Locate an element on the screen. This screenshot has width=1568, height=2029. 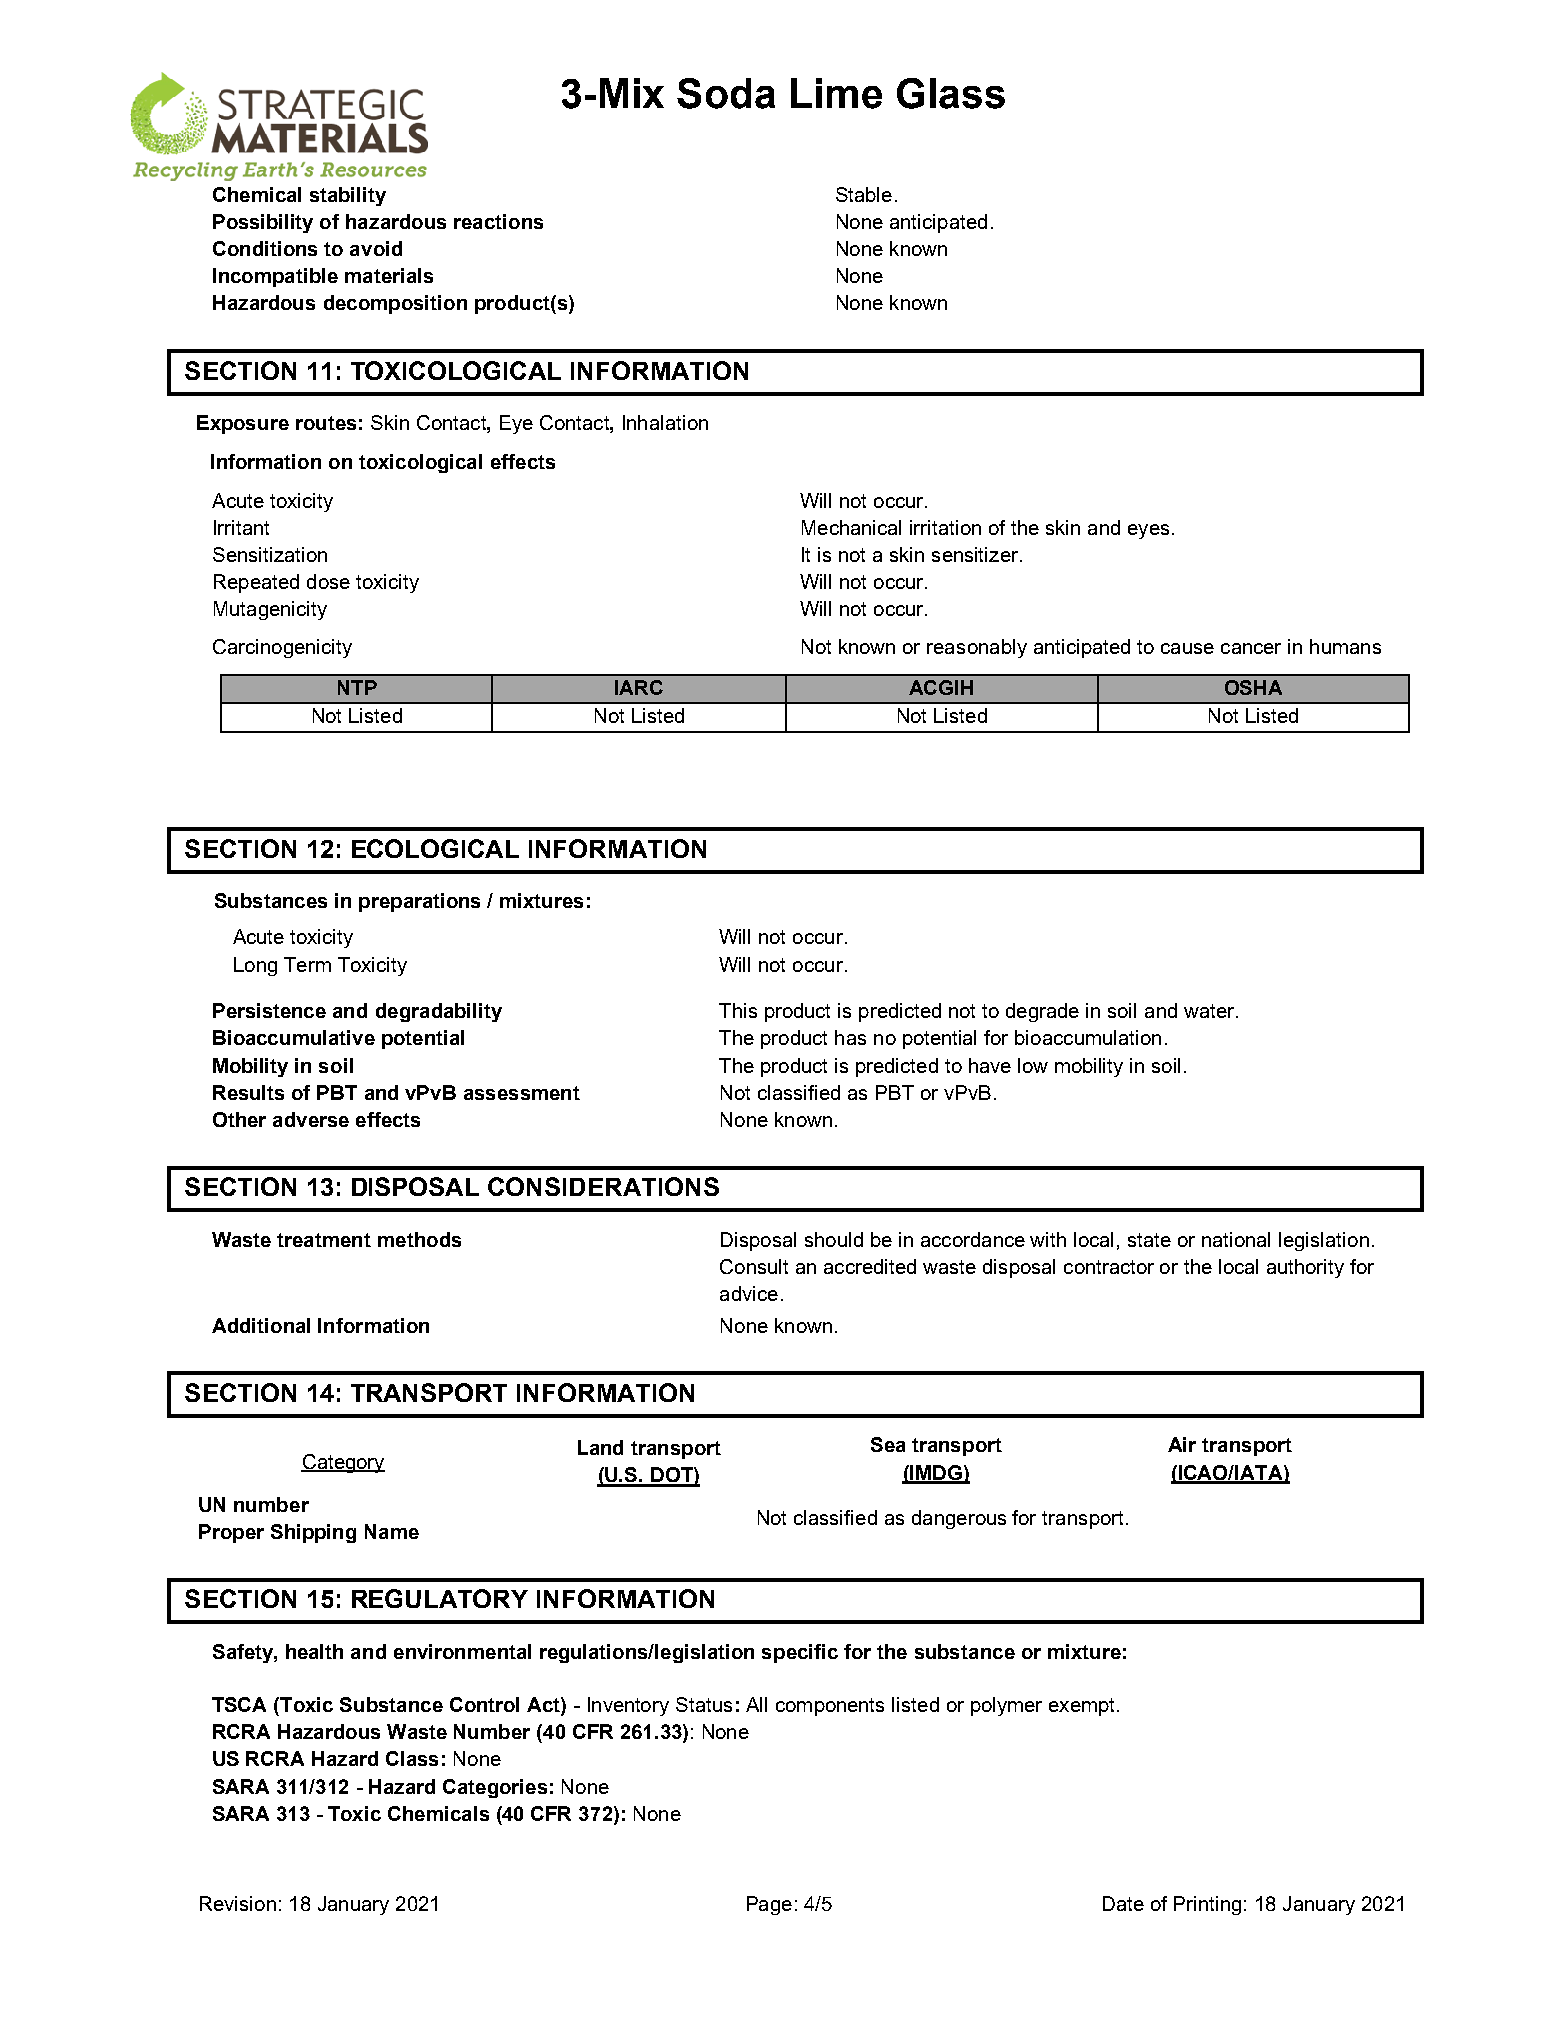
eyes is located at coordinates (1148, 531).
